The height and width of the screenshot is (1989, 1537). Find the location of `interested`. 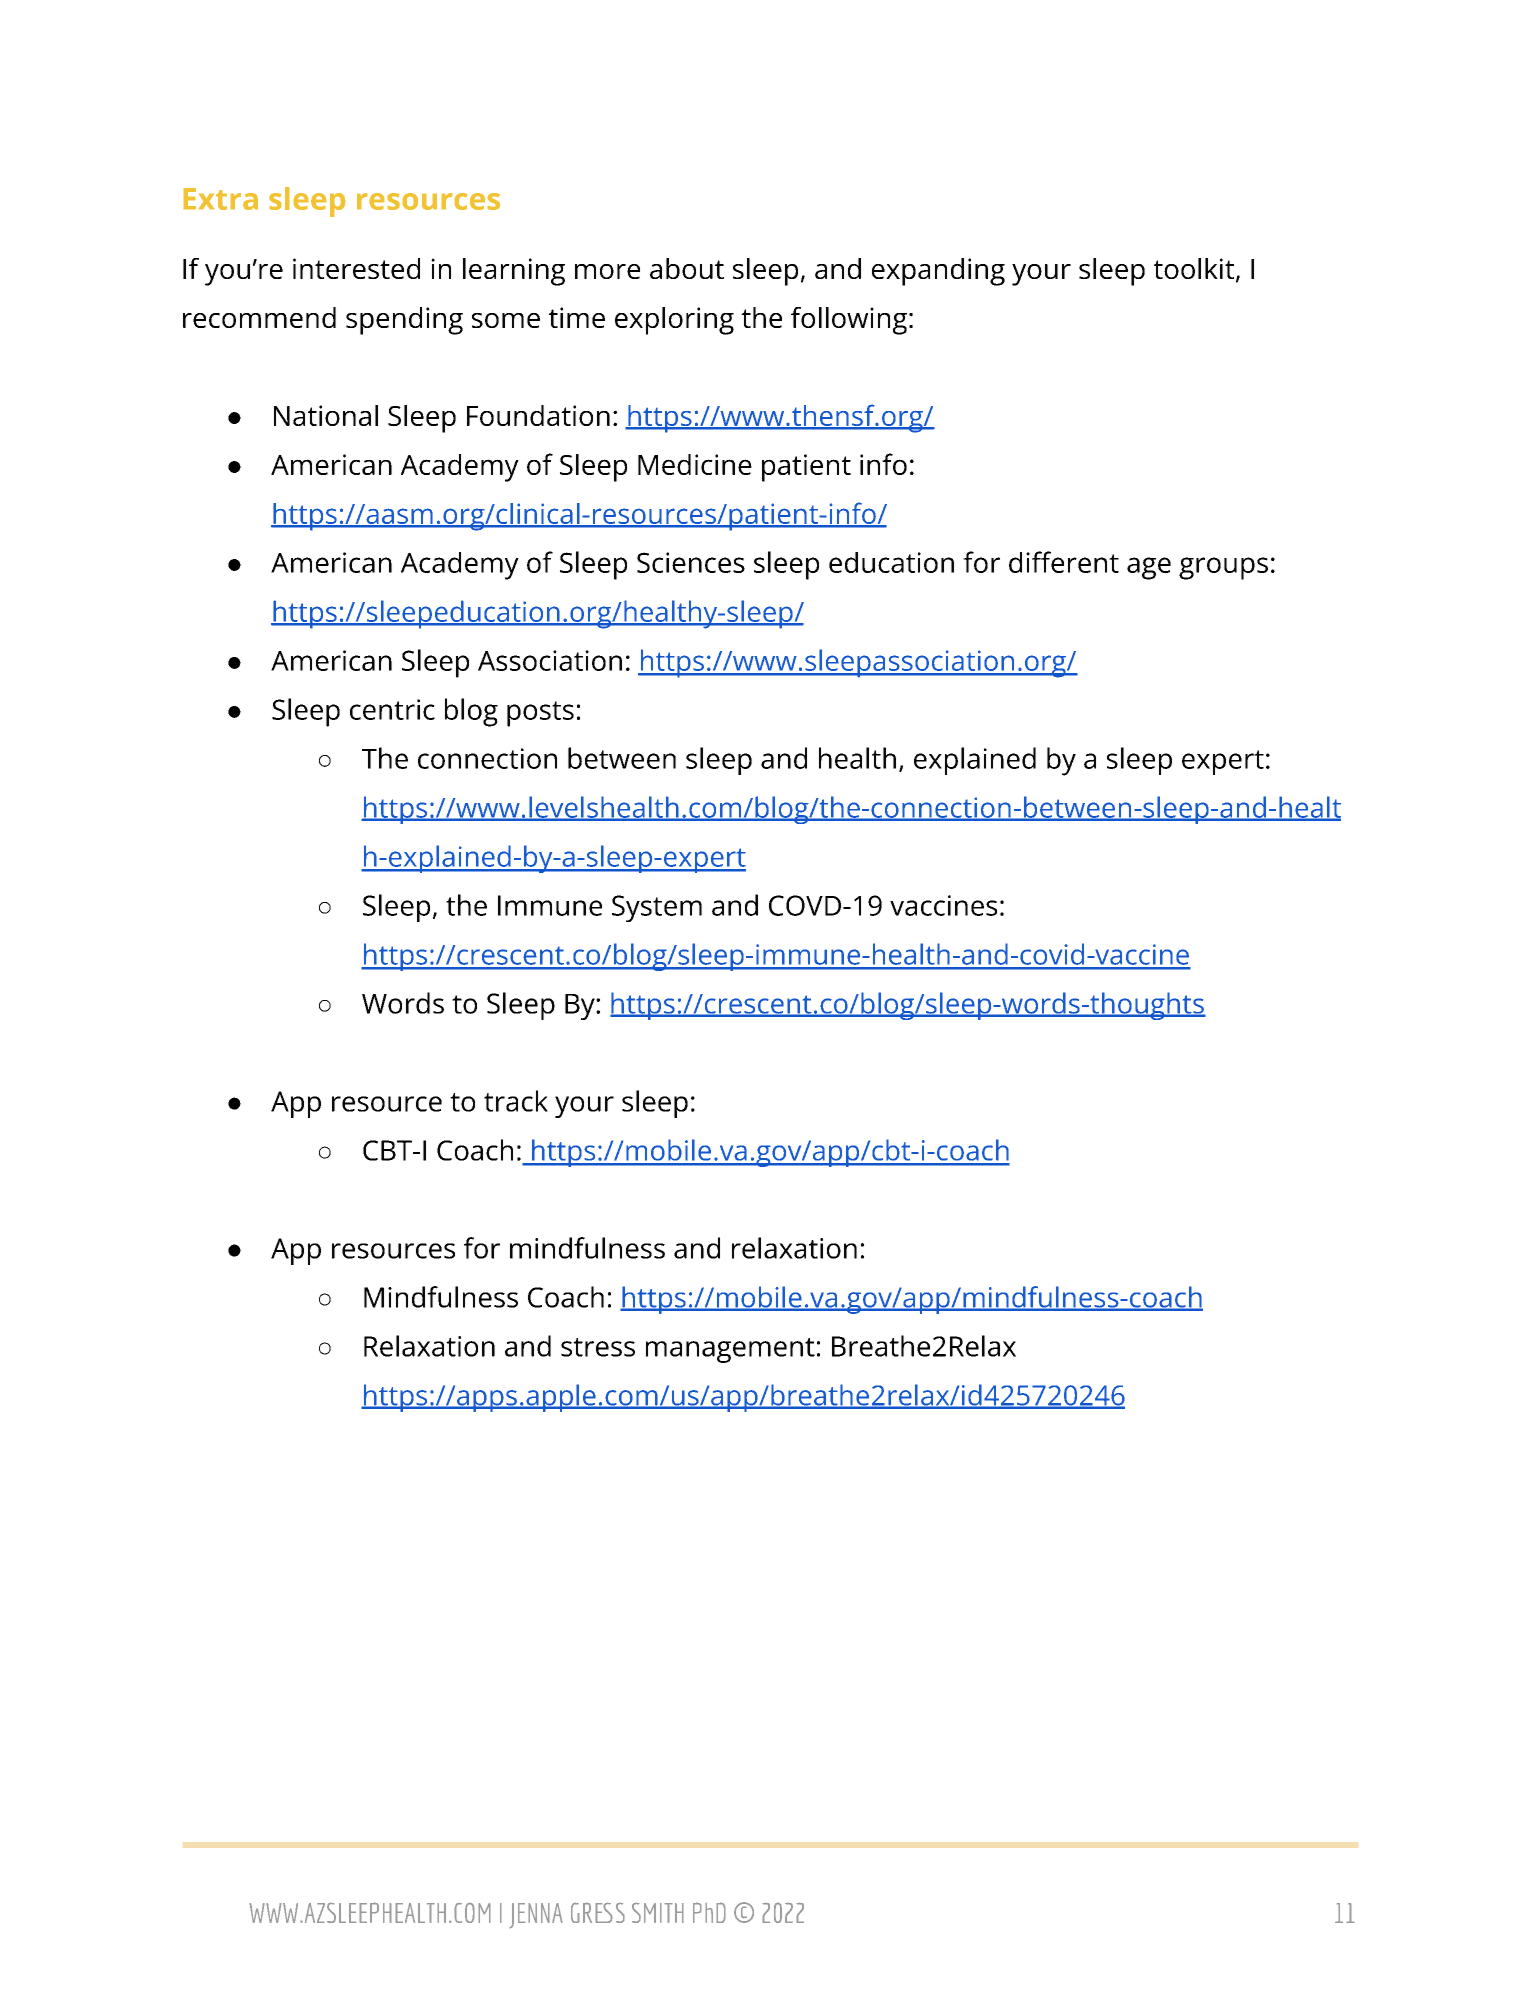

interested is located at coordinates (356, 268).
